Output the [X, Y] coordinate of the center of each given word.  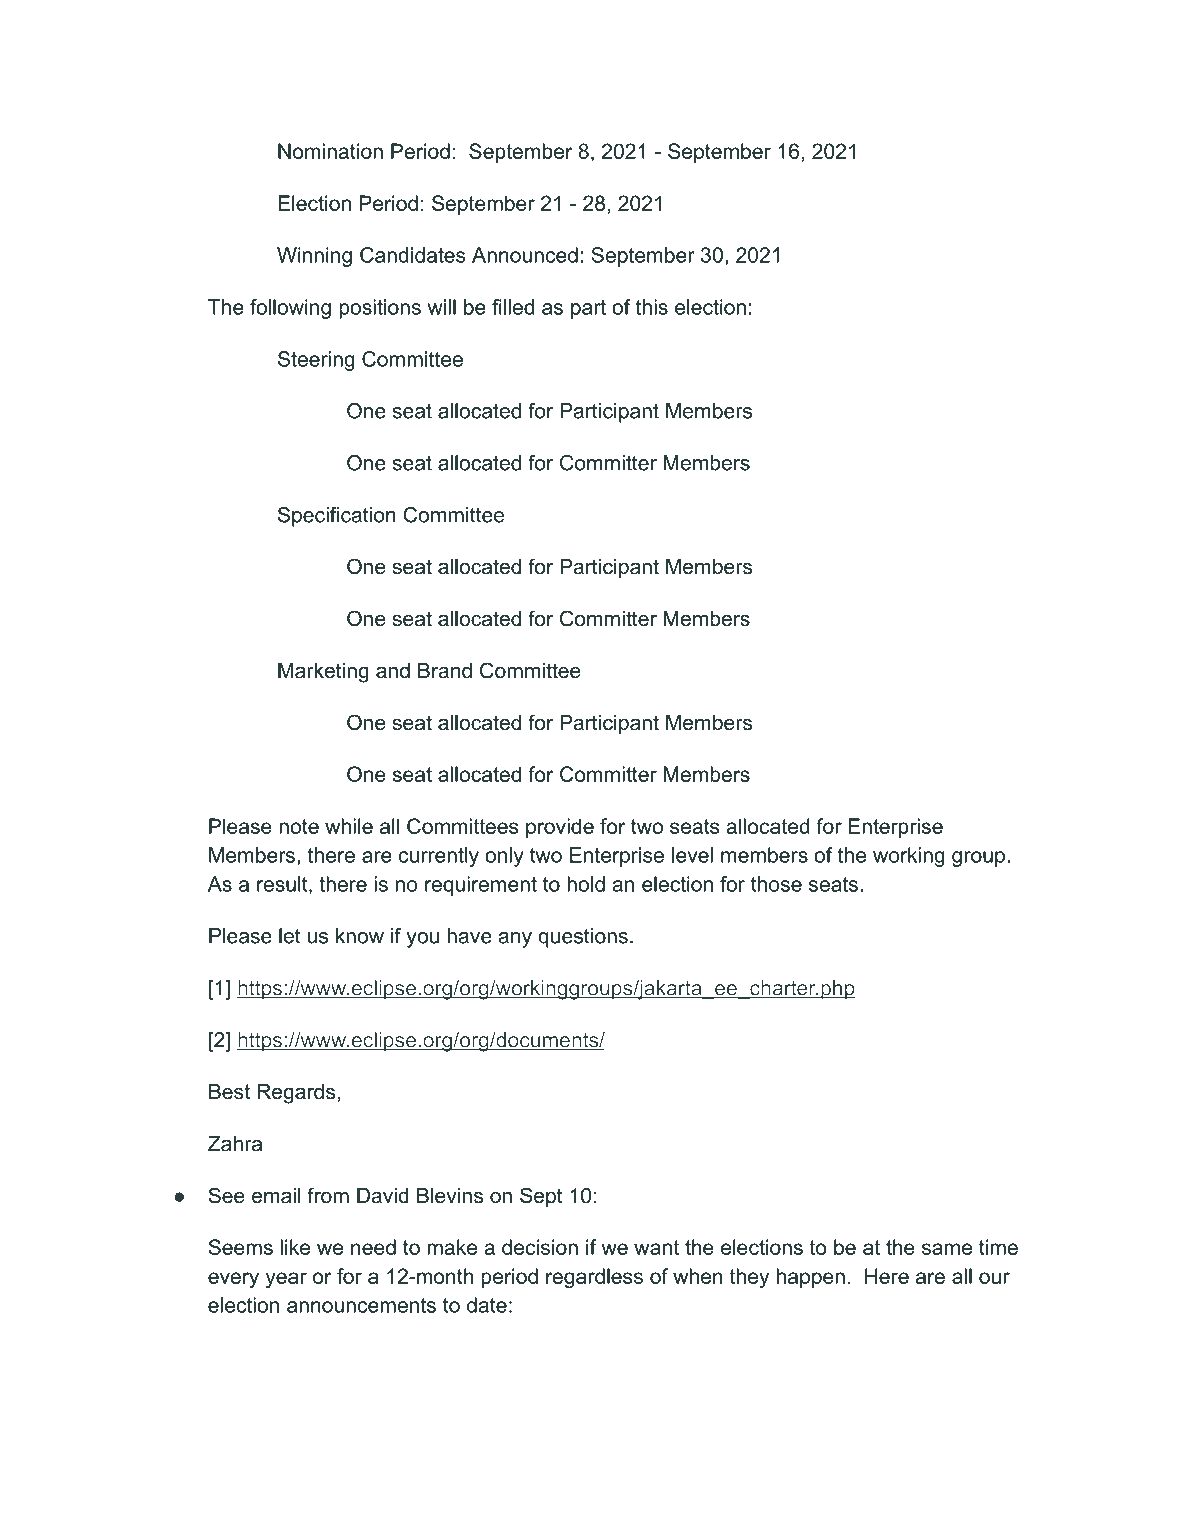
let [290, 936]
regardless [594, 1278]
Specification [337, 517]
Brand [445, 671]
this [652, 307]
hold [586, 884]
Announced [525, 255]
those [776, 884]
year [286, 1280]
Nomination [330, 151]
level [692, 855]
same [947, 1249]
